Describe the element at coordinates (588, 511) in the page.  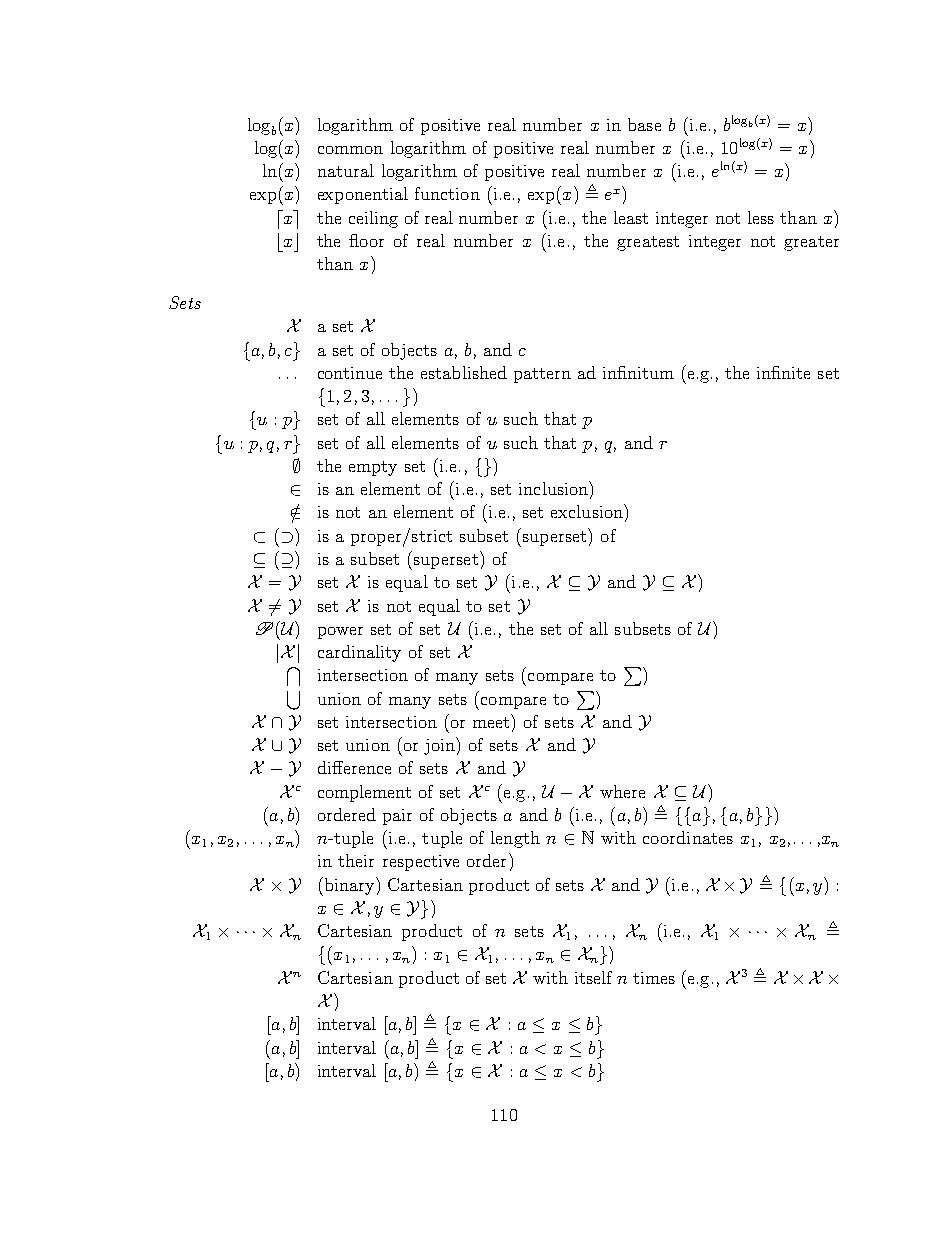
I see `exclusion` at that location.
